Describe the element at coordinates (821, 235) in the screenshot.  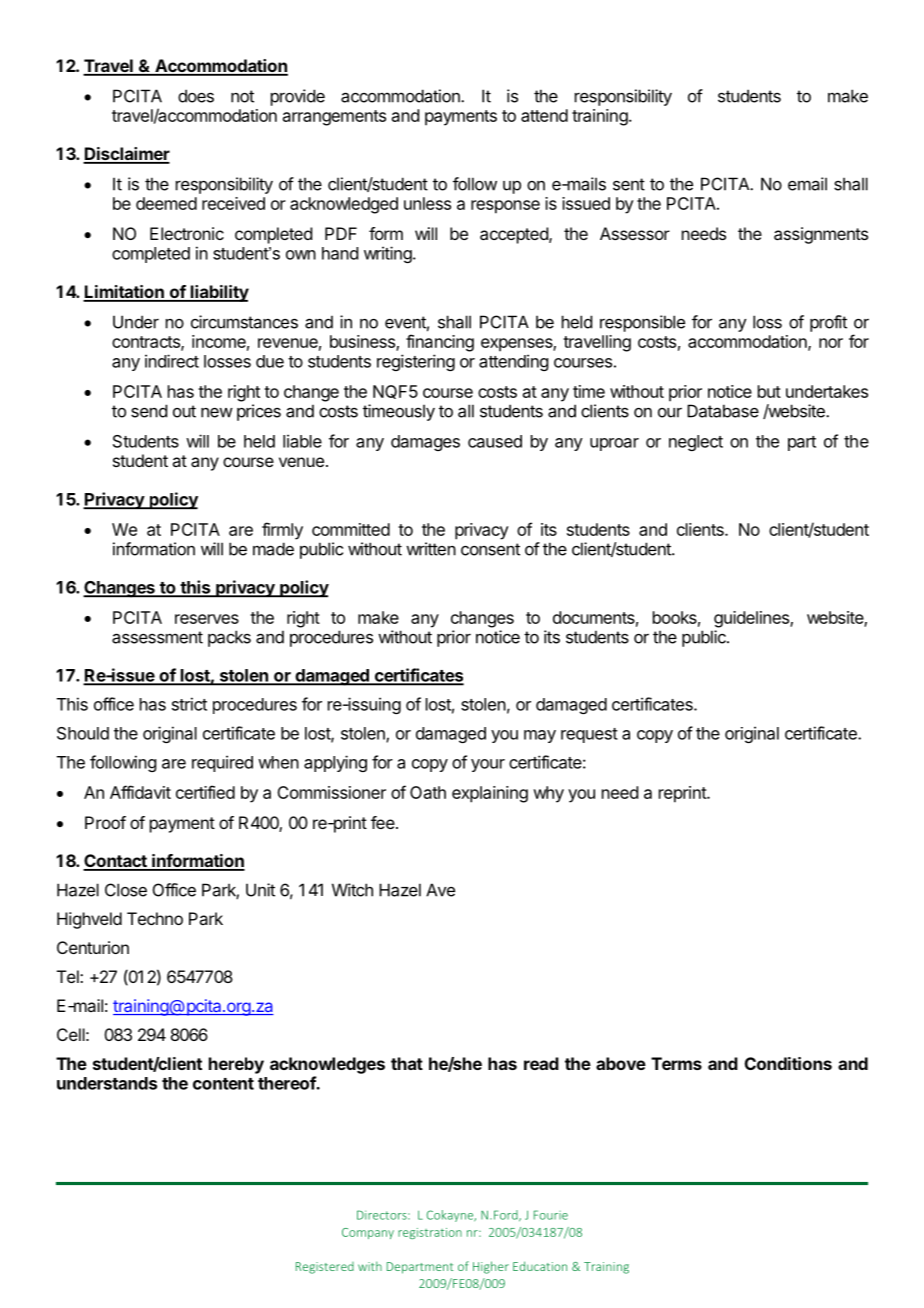
I see `assignments` at that location.
